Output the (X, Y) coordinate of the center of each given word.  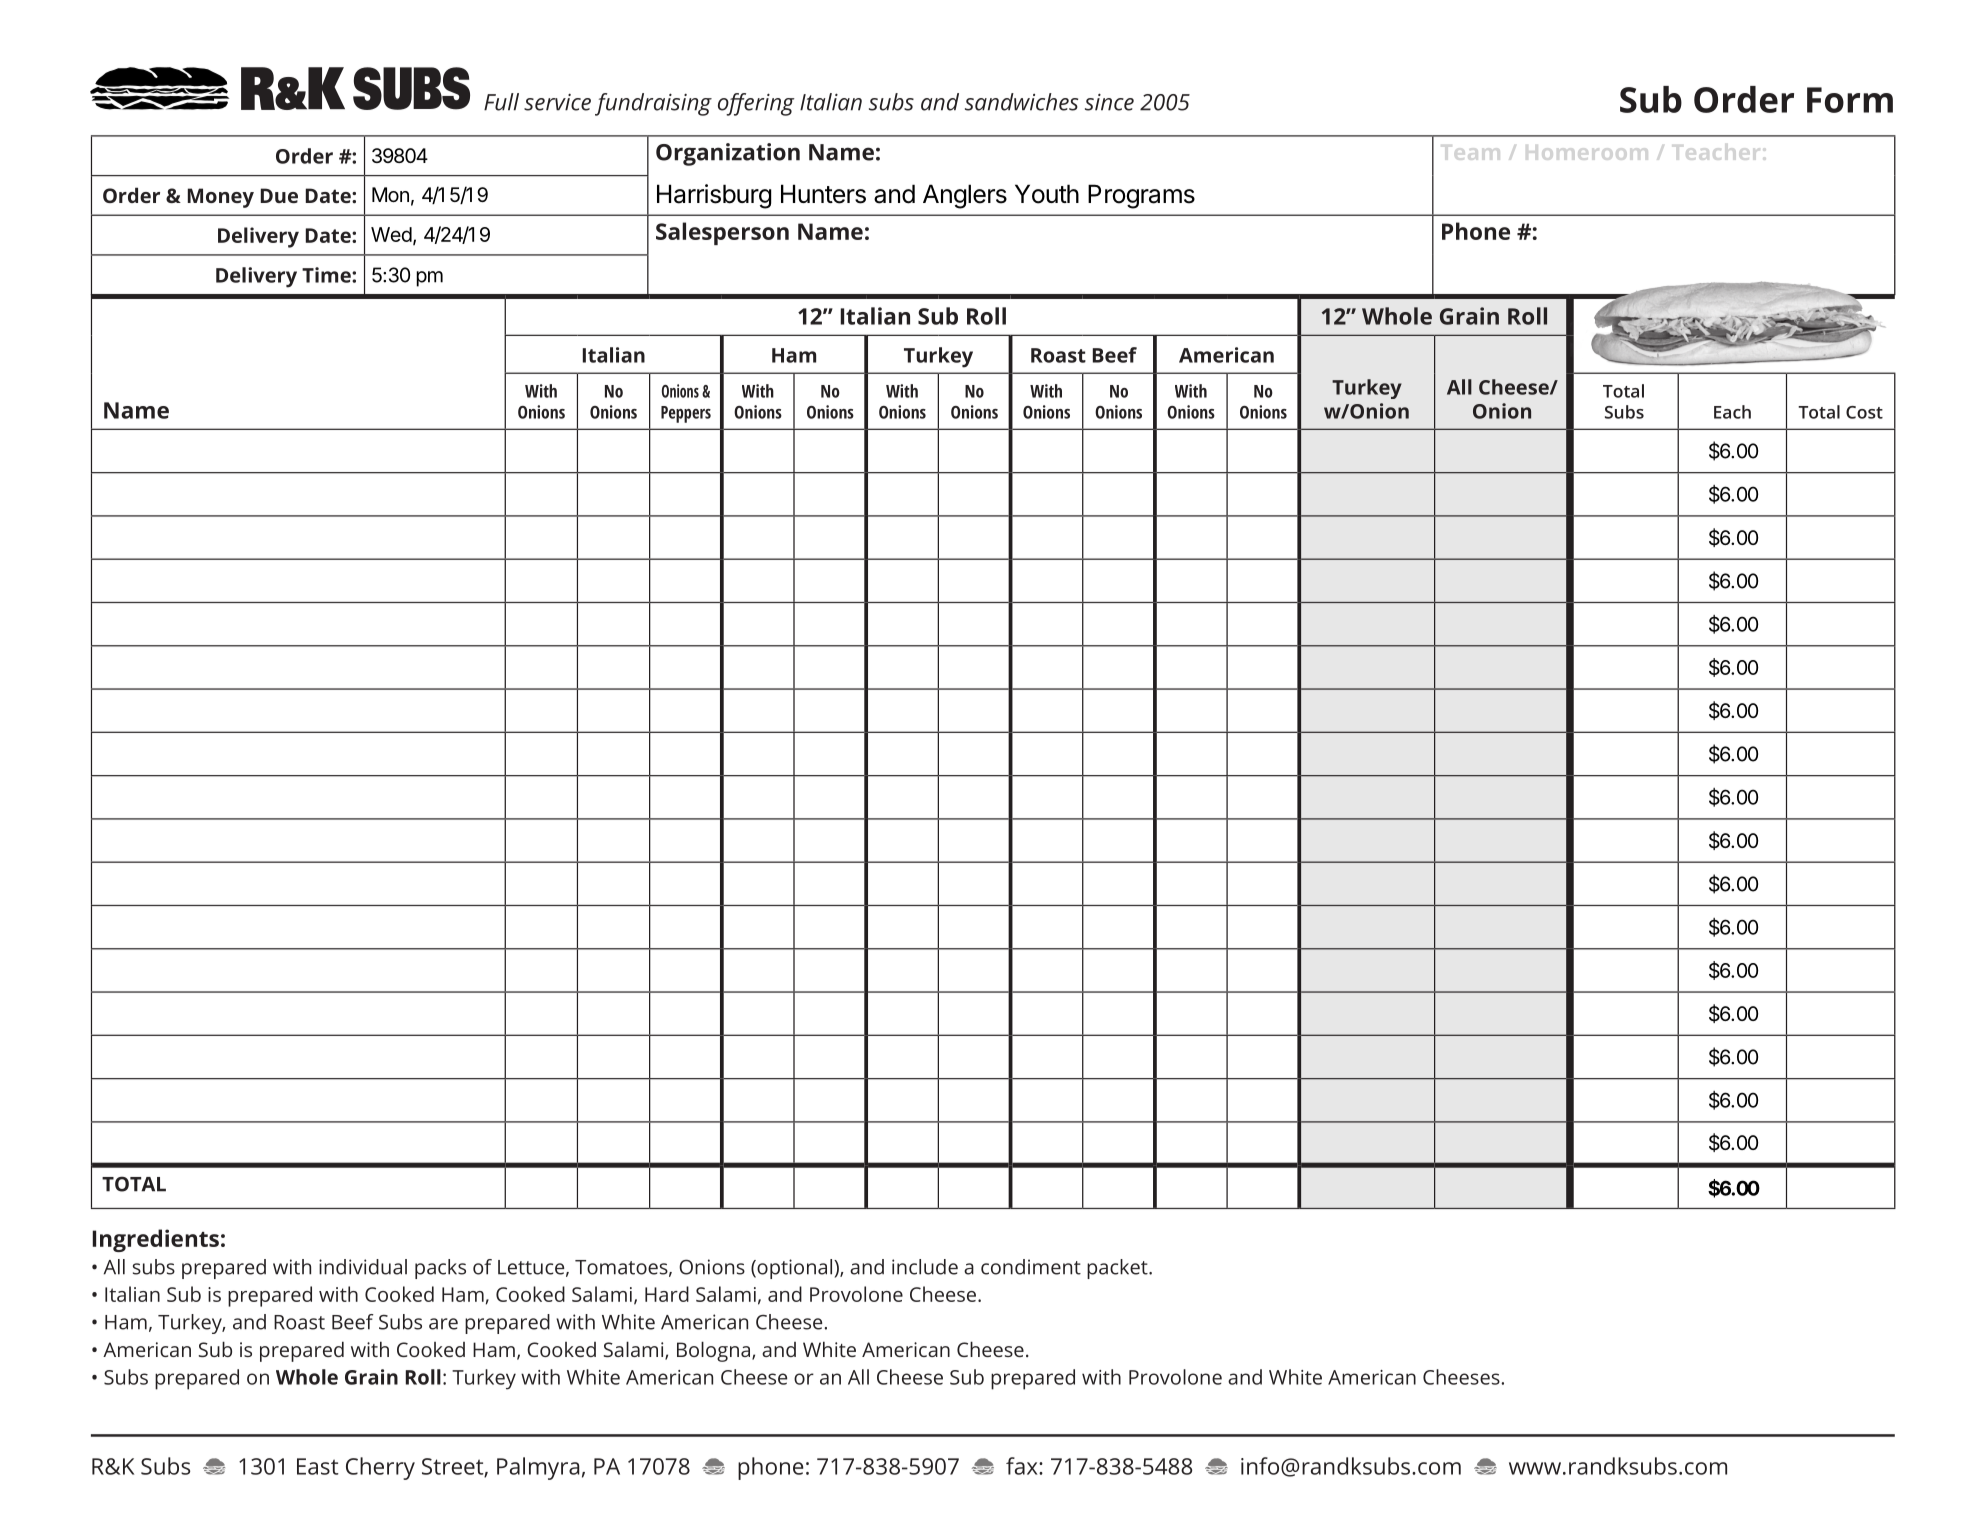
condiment (1031, 1267)
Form (1850, 100)
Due (279, 195)
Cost (1864, 412)
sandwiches (1021, 102)
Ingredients (155, 1240)
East (318, 1466)
